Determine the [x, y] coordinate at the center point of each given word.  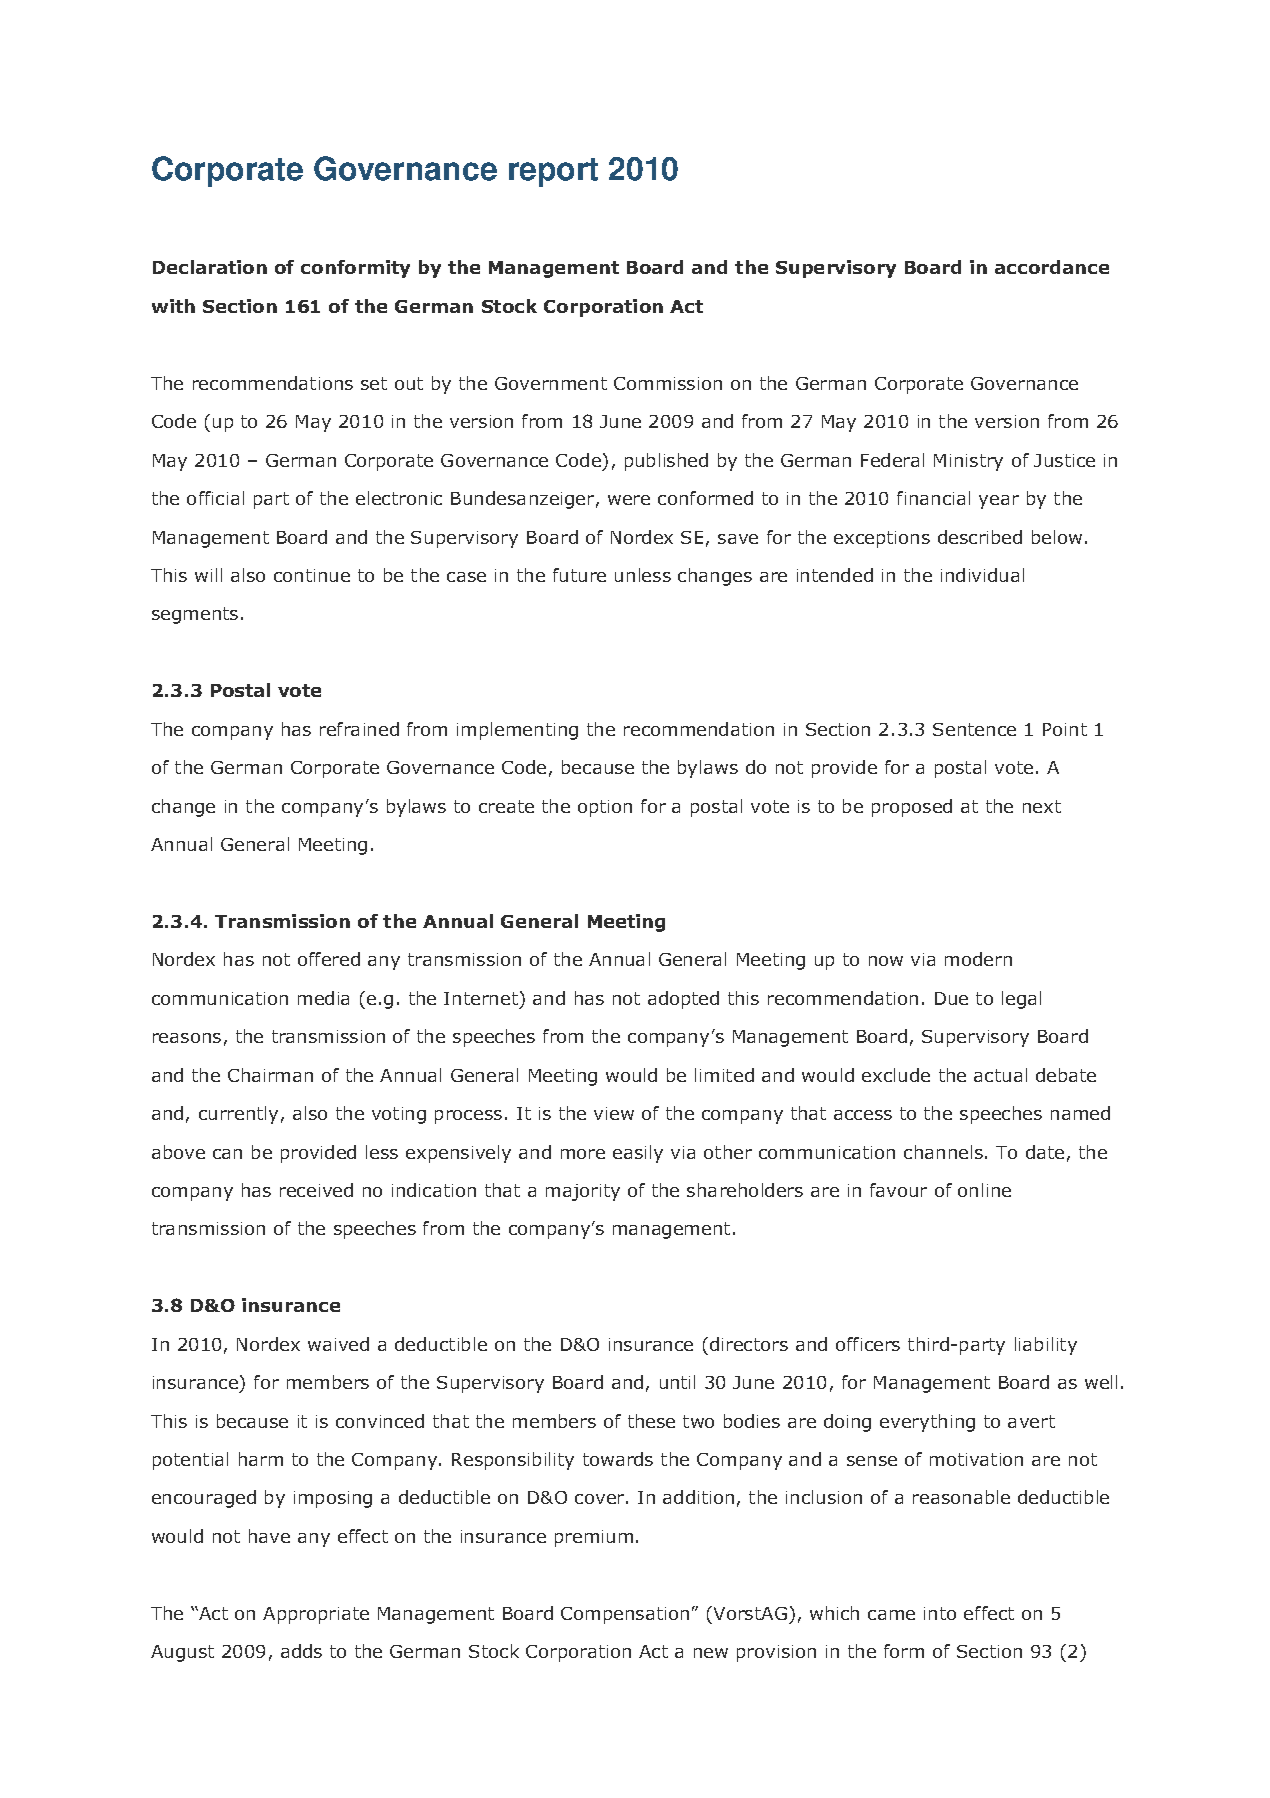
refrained [359, 729]
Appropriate [316, 1615]
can [227, 1154]
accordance [1052, 267]
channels [943, 1152]
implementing [517, 731]
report [553, 172]
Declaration [210, 267]
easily [638, 1154]
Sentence [974, 729]
